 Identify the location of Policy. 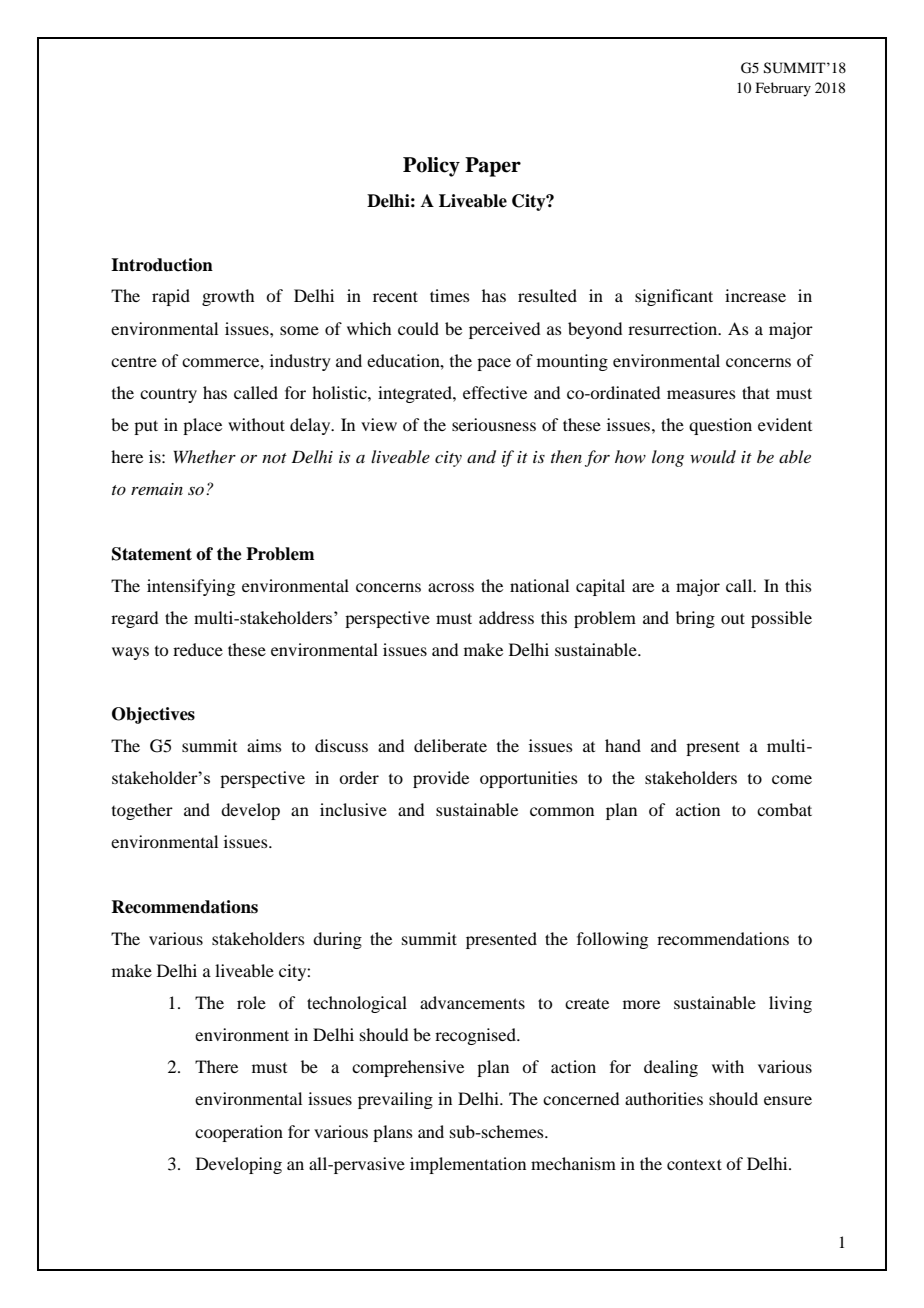
(431, 167).
